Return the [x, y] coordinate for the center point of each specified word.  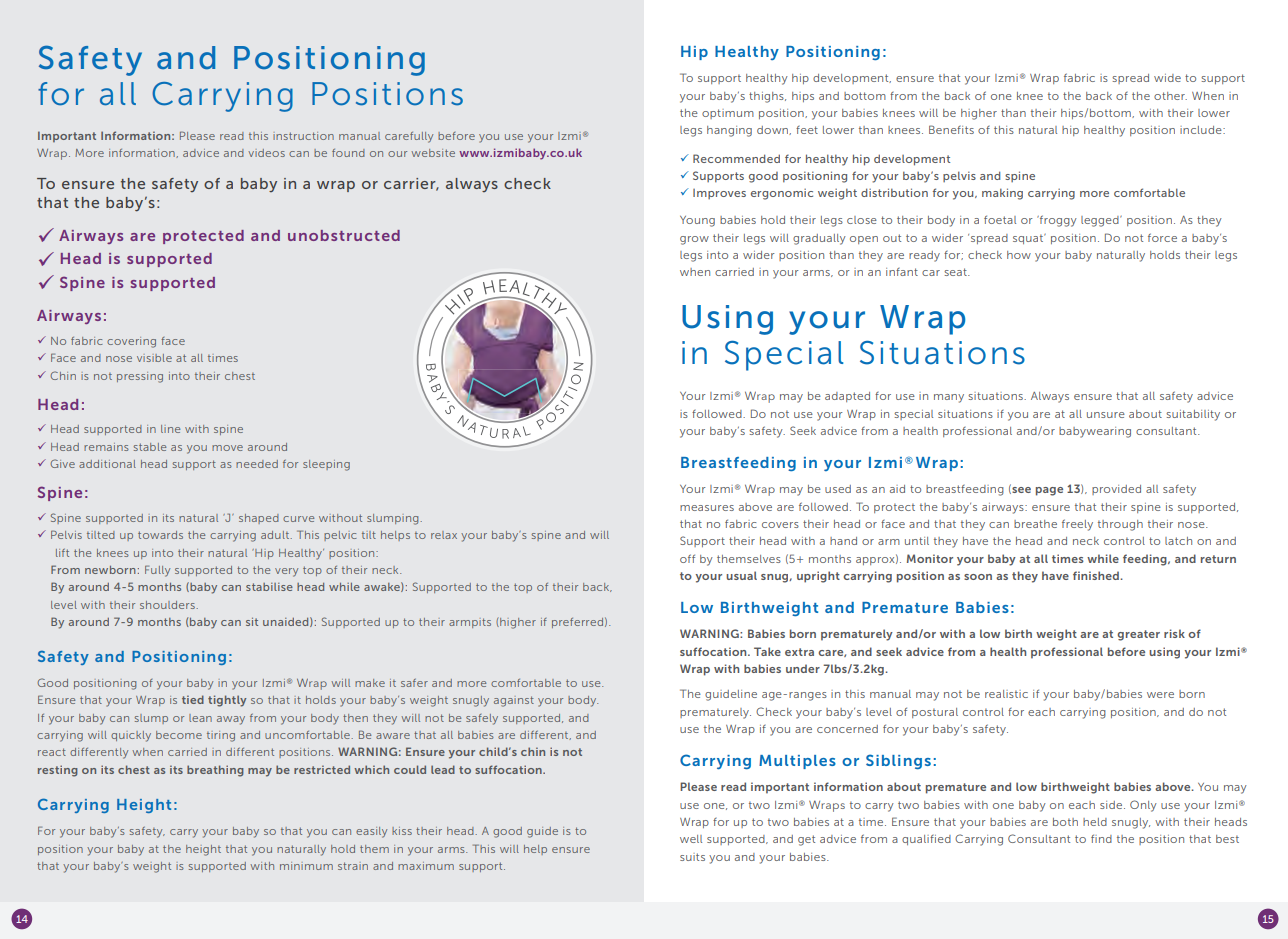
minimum [306, 866]
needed [257, 464]
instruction [303, 136]
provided [1116, 490]
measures [707, 508]
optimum [728, 114]
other [1170, 96]
